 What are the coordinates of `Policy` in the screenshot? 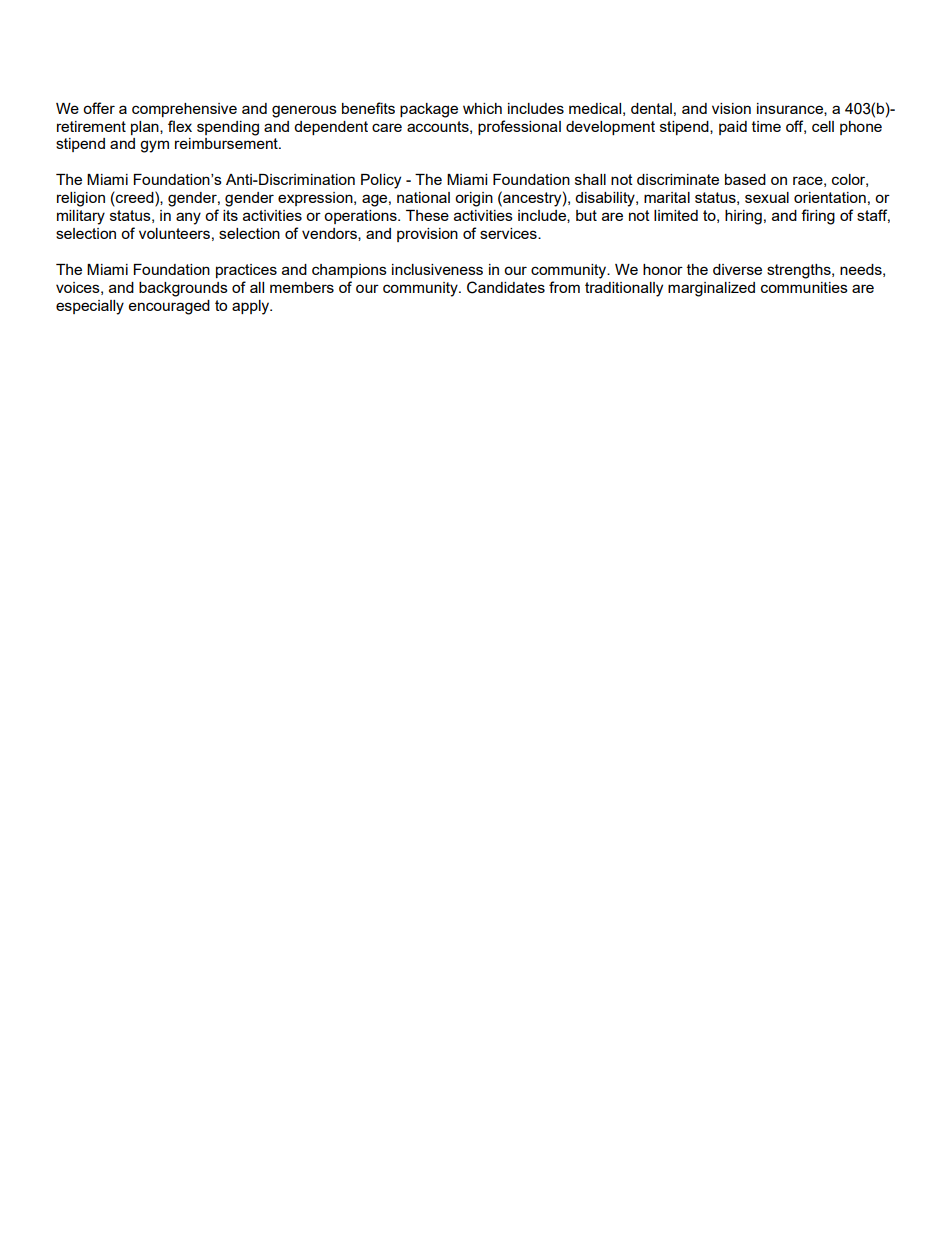 It's located at (381, 181).
